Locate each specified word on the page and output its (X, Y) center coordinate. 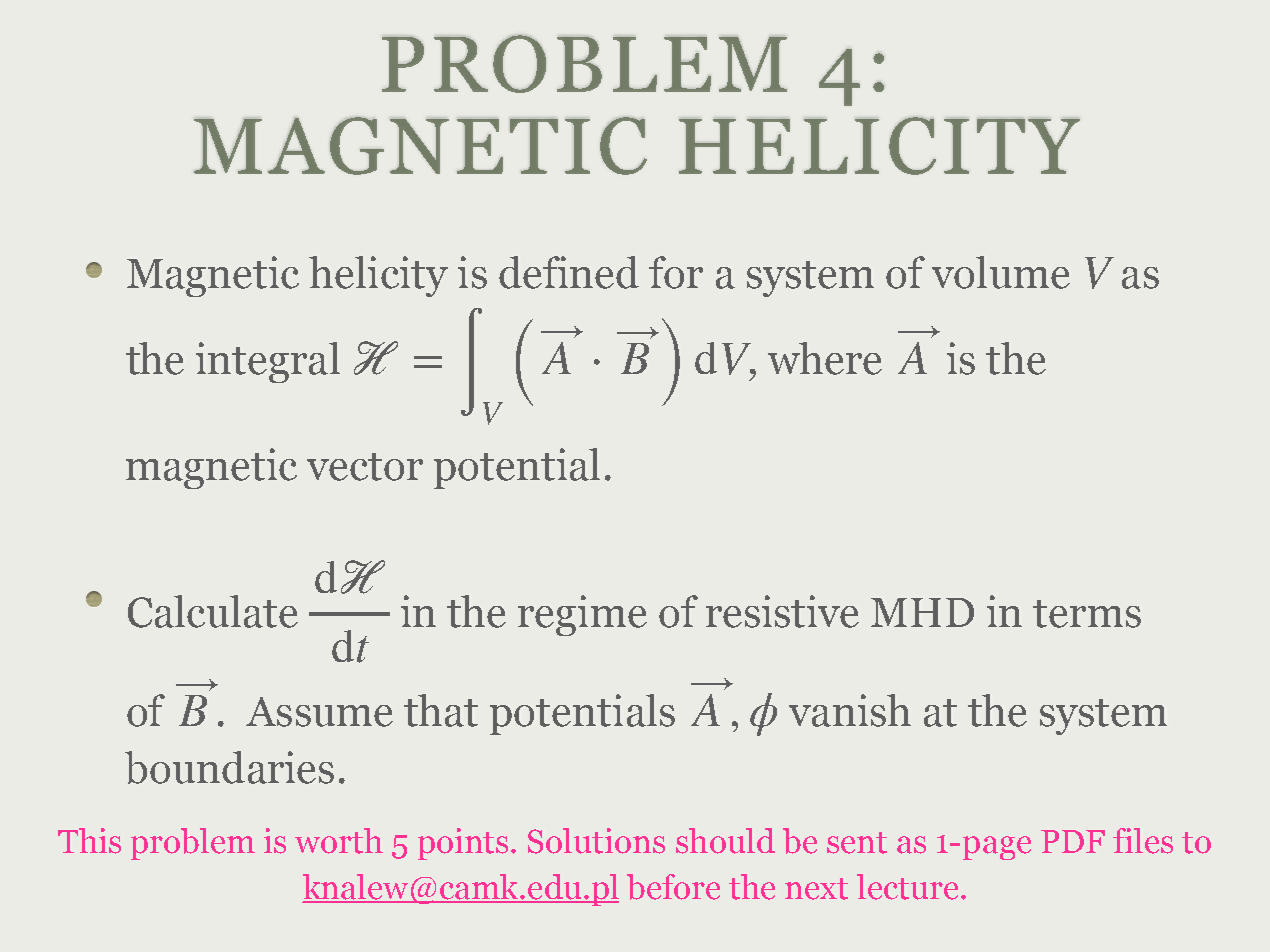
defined (569, 272)
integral (268, 362)
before (673, 887)
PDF (1073, 841)
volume (1001, 272)
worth (339, 841)
